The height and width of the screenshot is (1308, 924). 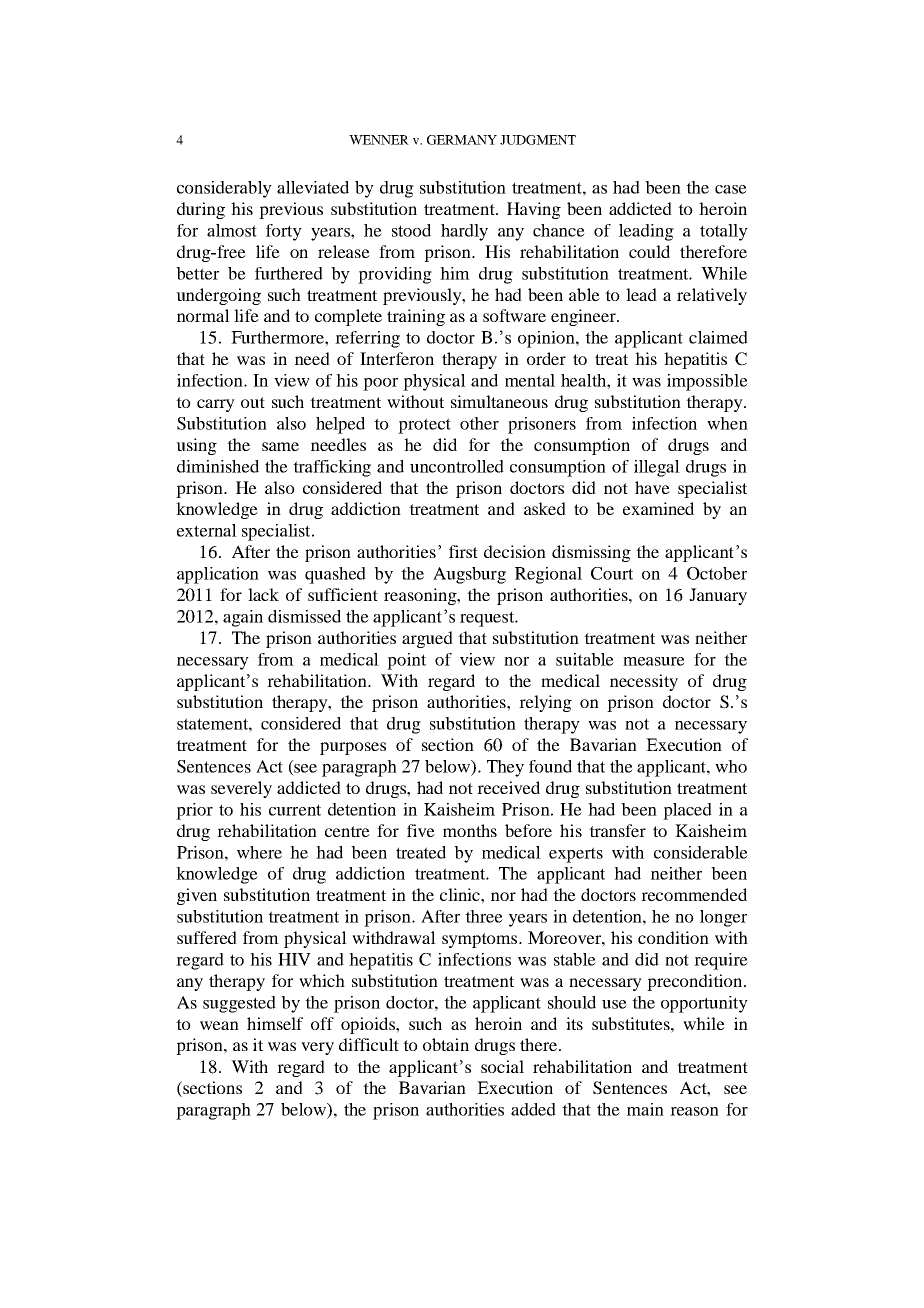 What do you see at coordinates (731, 189) in the screenshot?
I see `case` at bounding box center [731, 189].
